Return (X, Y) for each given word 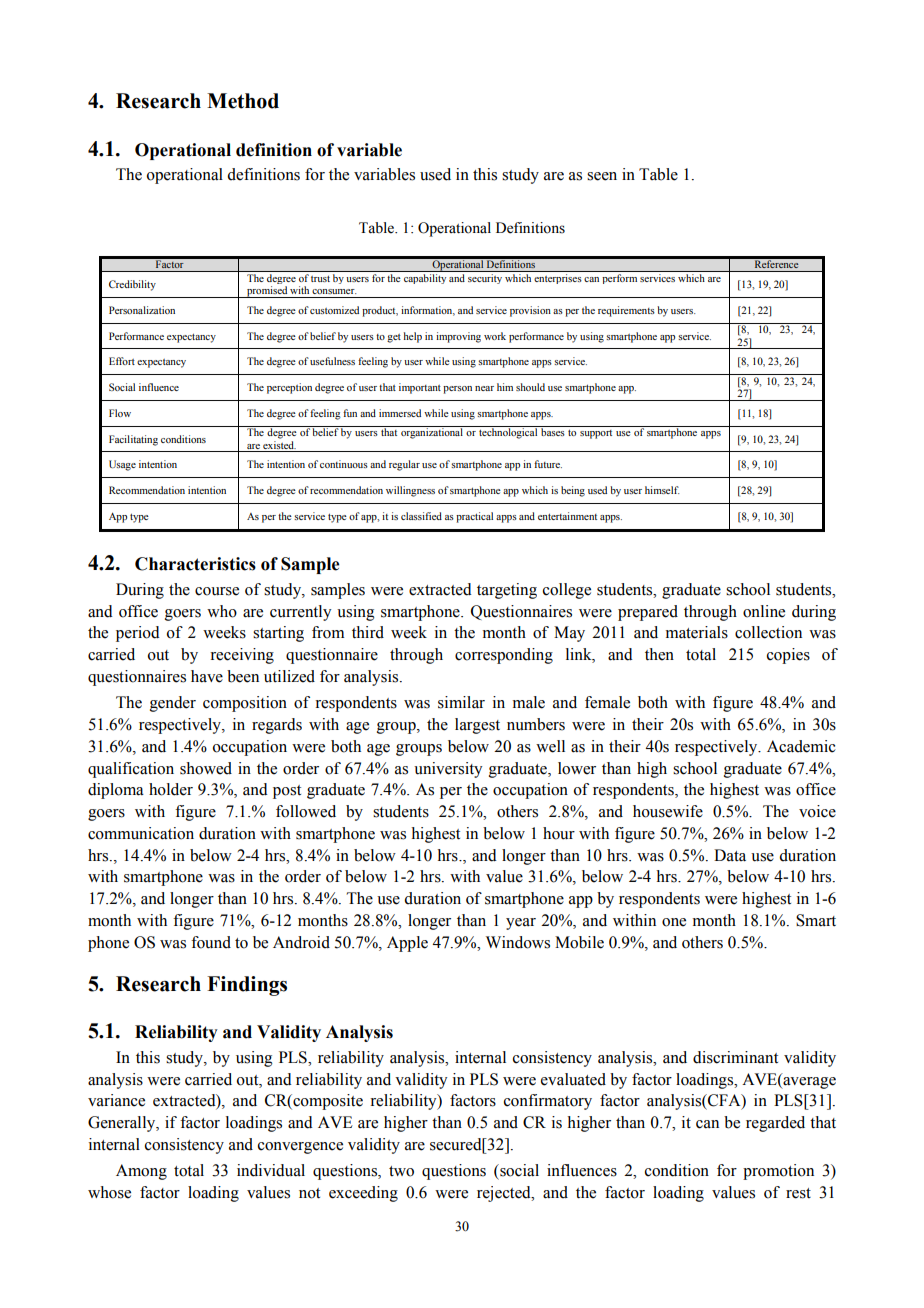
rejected (505, 1194)
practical (474, 517)
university (448, 770)
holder (171, 789)
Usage (122, 465)
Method (243, 101)
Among (141, 1172)
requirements (626, 311)
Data (730, 855)
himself (662, 490)
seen (602, 176)
